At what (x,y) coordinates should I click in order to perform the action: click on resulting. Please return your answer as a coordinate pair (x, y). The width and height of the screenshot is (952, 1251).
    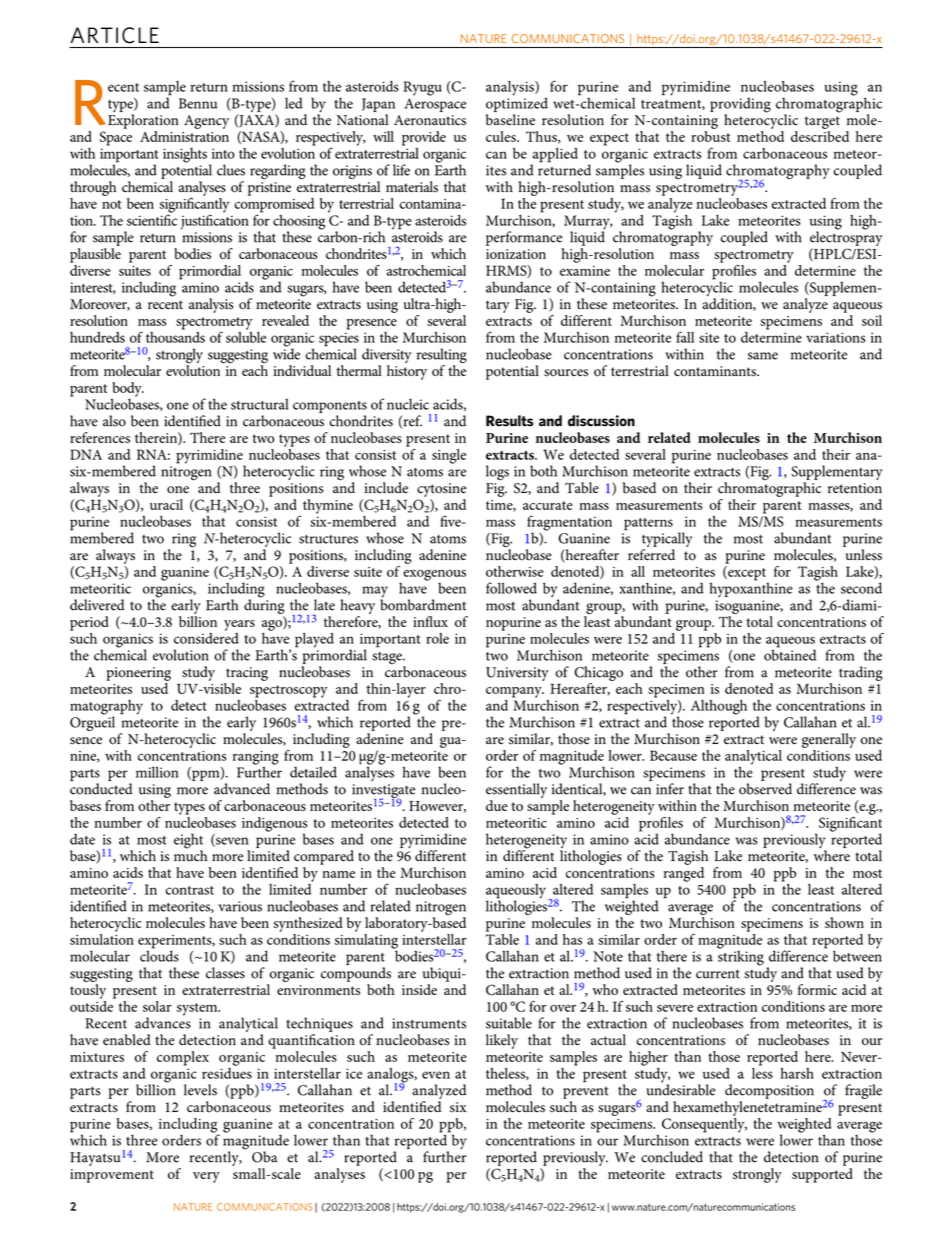
    Looking at the image, I should click on (442, 357).
